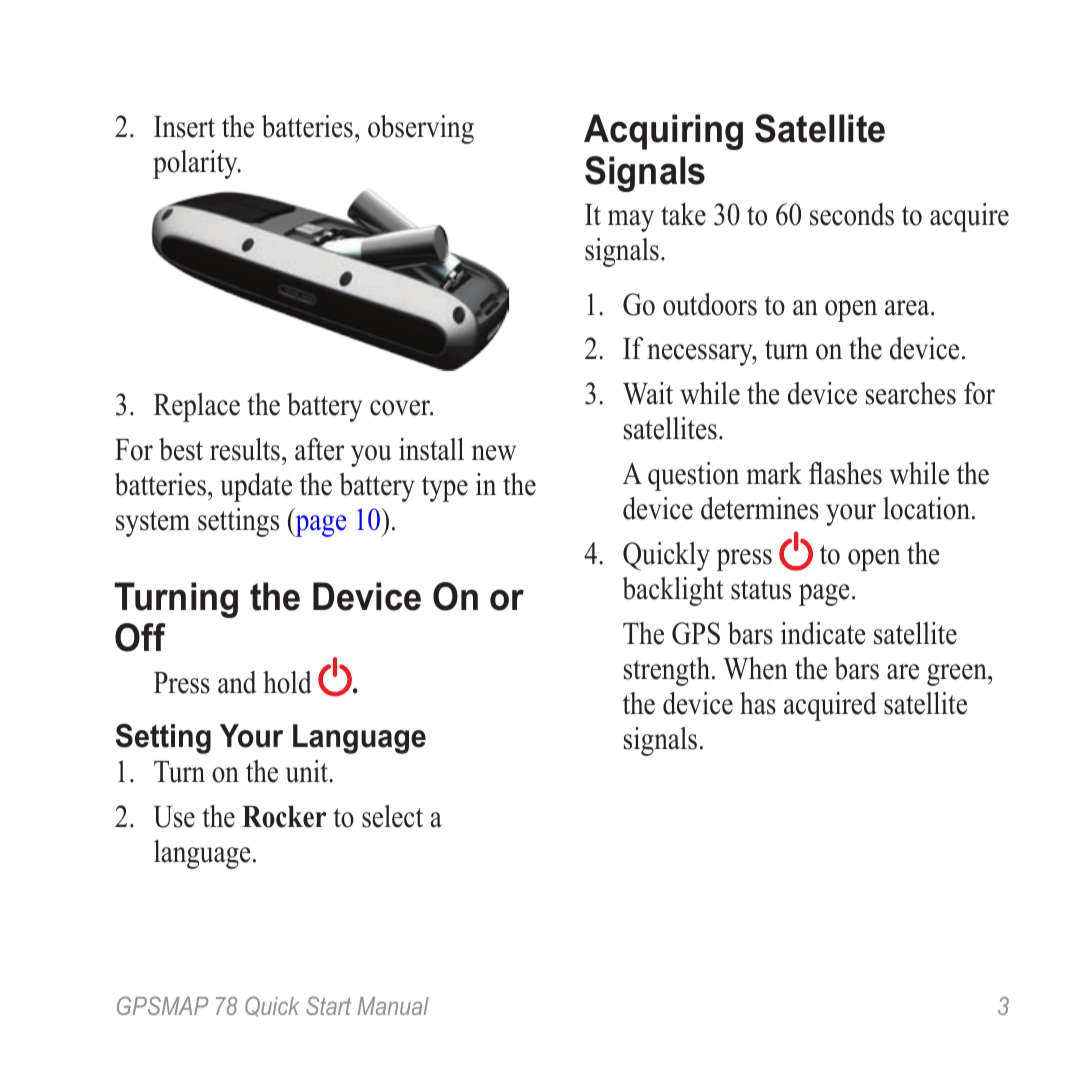 This screenshot has height=1092, width=1092. I want to click on green, so click(958, 675).
